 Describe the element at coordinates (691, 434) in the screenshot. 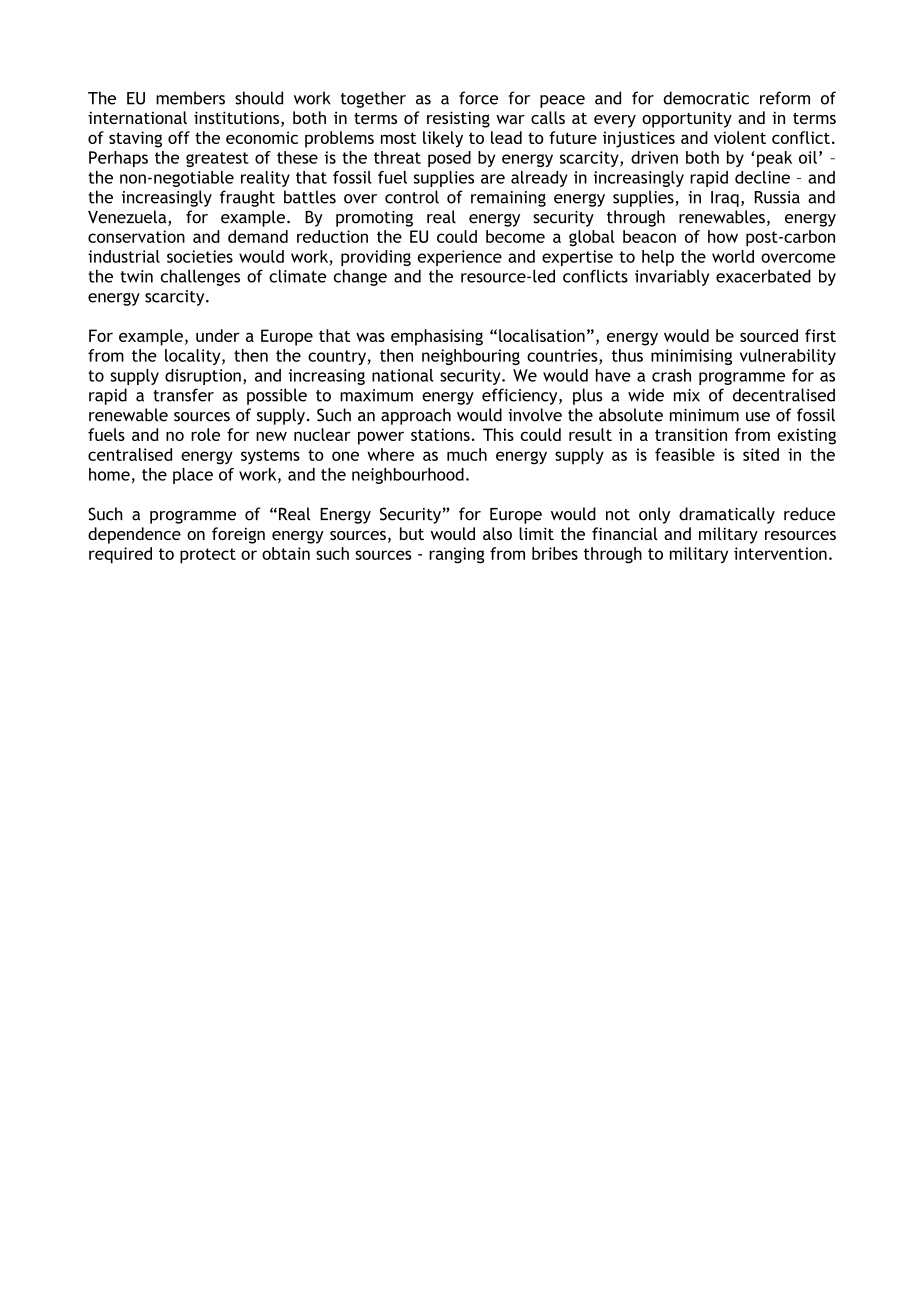

I see `transition` at that location.
